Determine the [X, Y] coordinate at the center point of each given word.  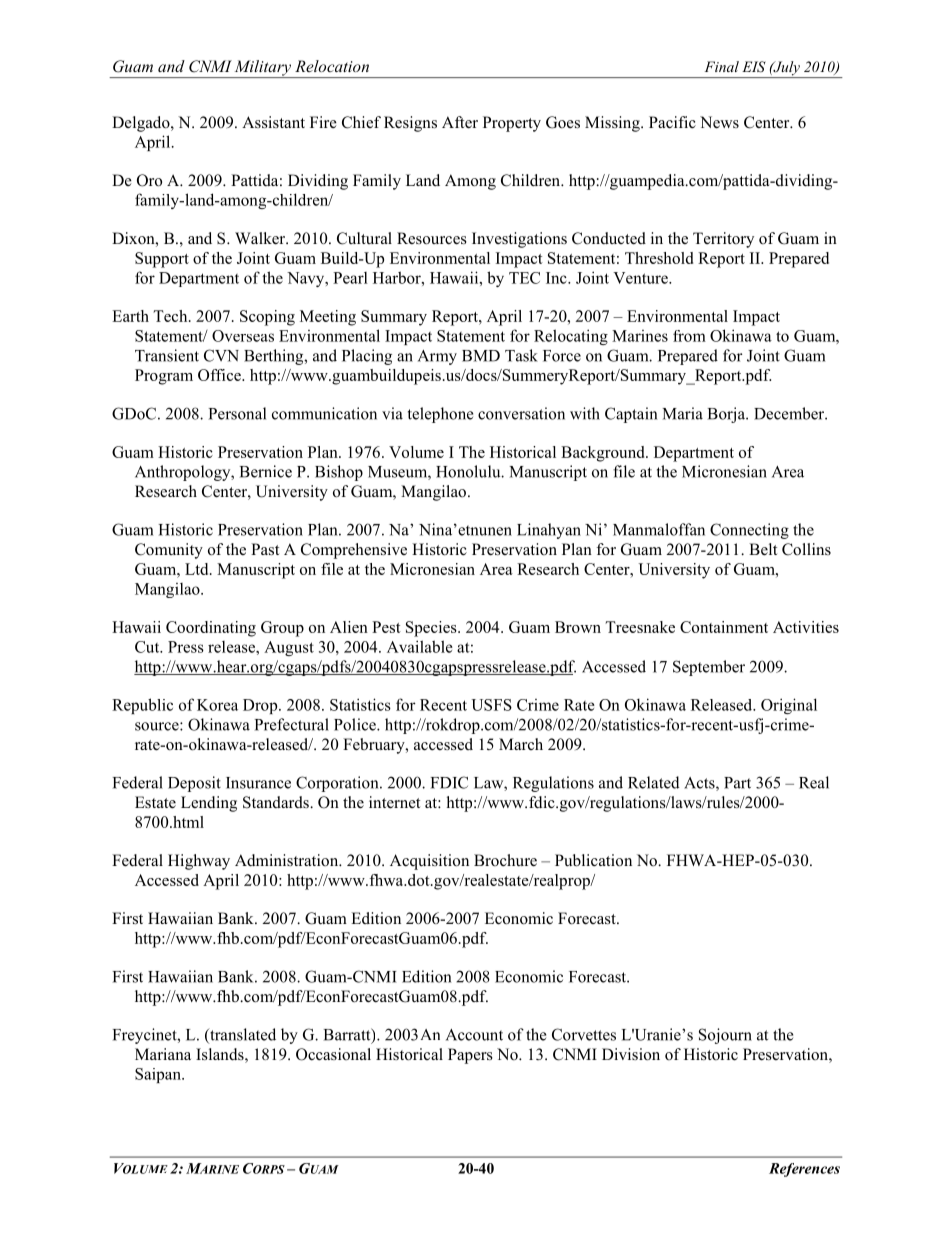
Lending [209, 804]
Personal [237, 413]
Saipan [159, 1075]
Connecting [749, 531]
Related [654, 782]
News [719, 122]
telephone [440, 415]
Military [263, 69]
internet [394, 802]
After [460, 122]
